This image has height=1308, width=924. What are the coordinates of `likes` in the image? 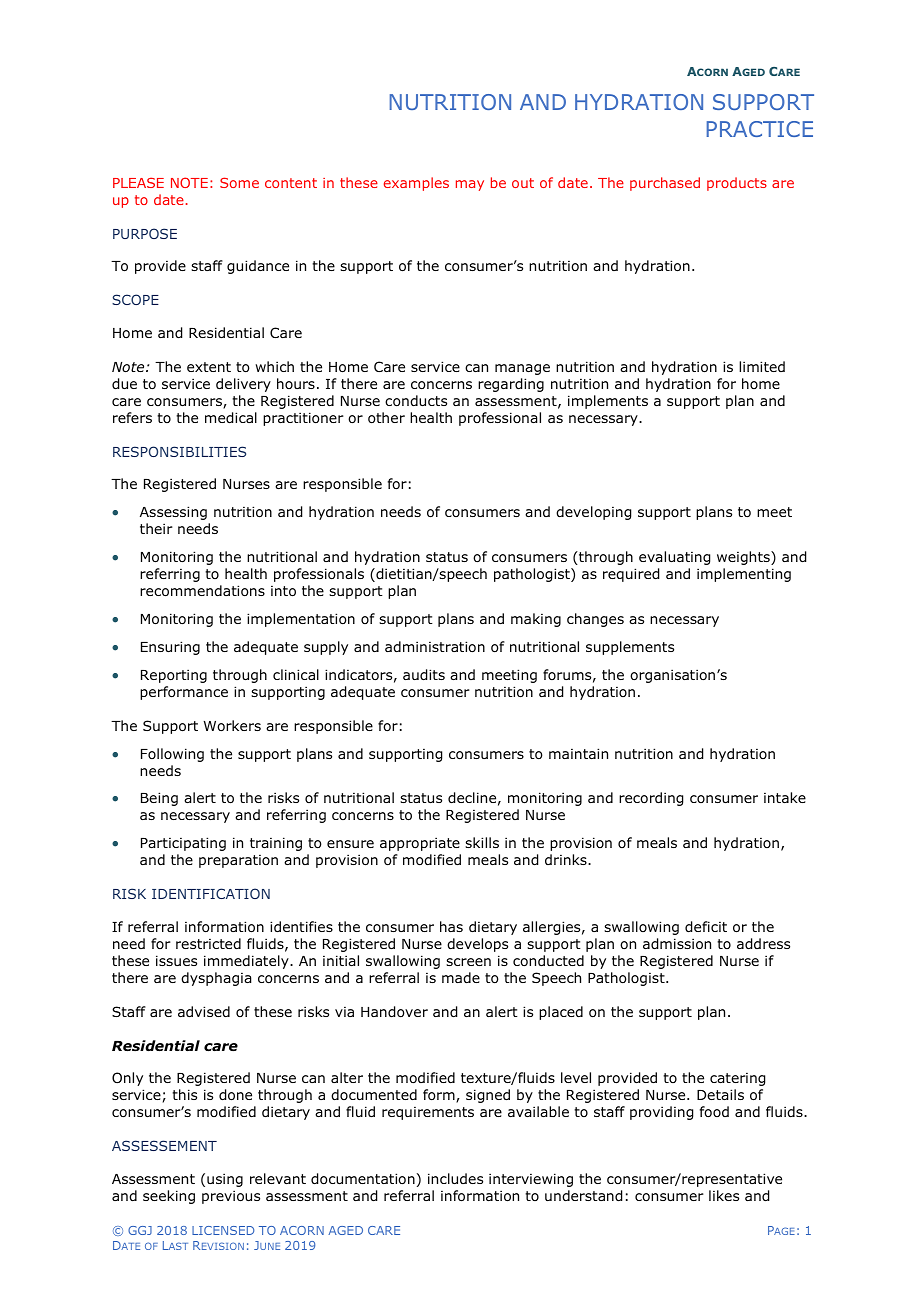 It's located at (724, 1195).
